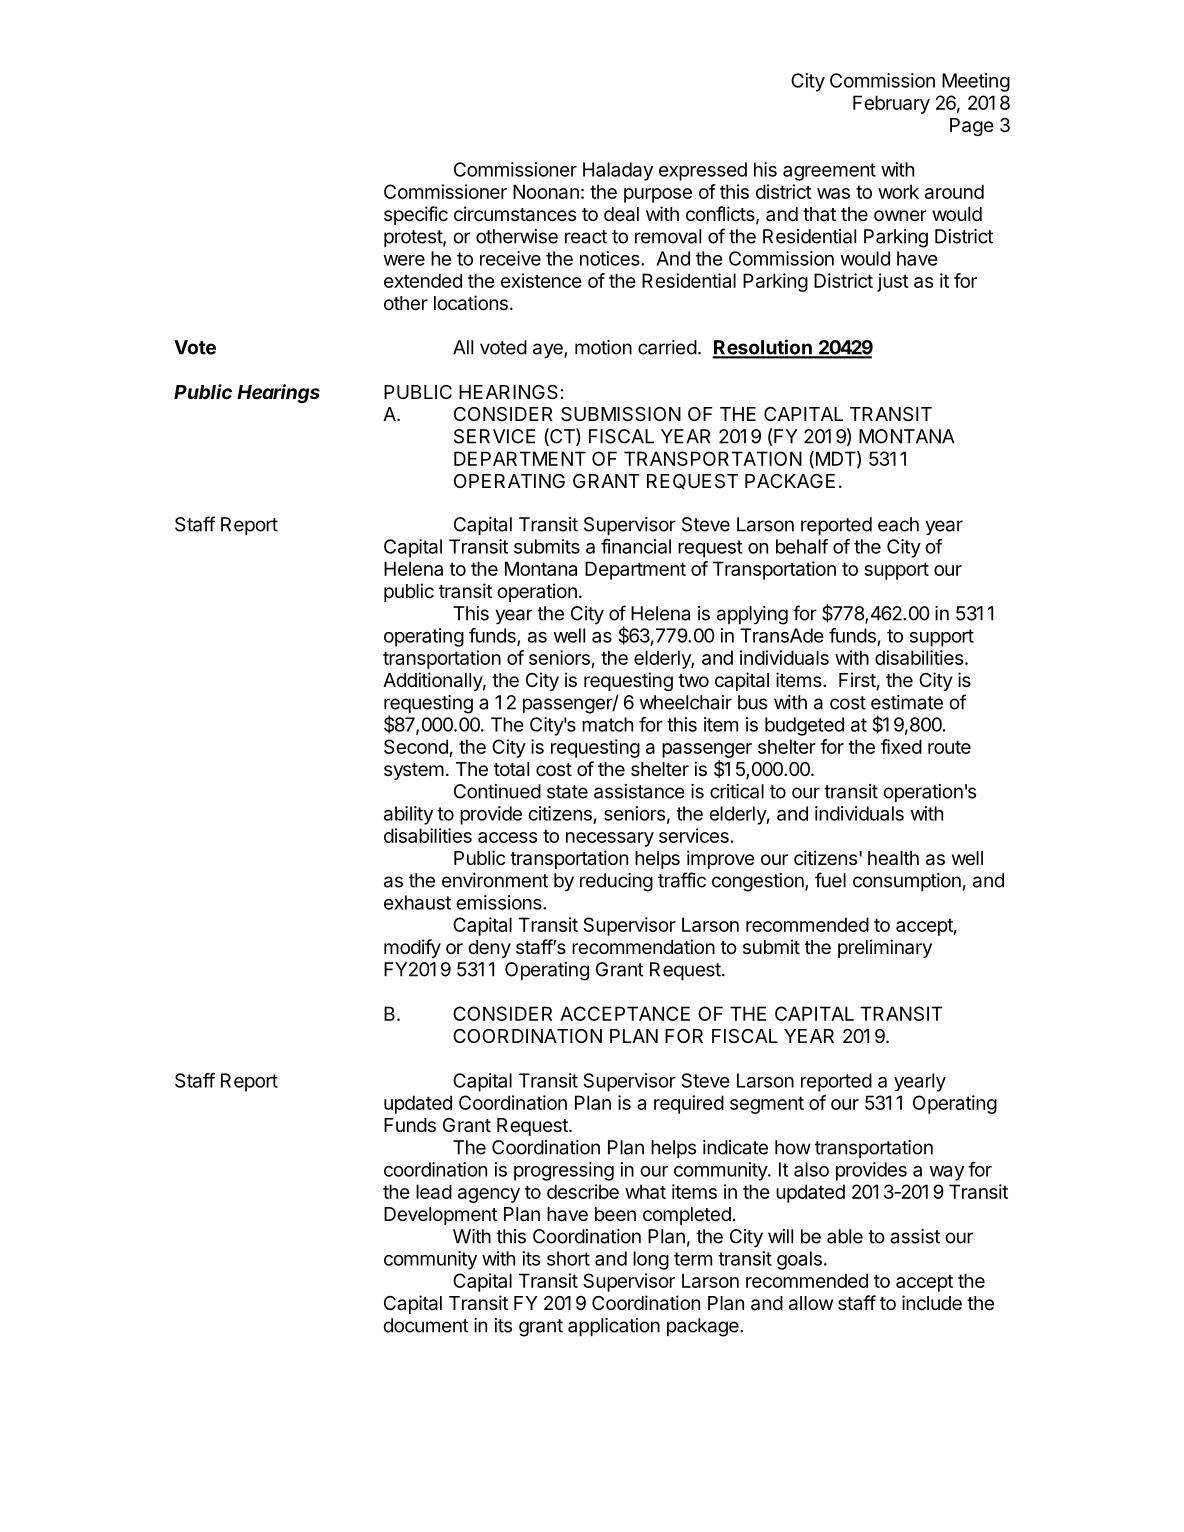 The width and height of the screenshot is (1184, 1532). Describe the element at coordinates (693, 1259) in the screenshot. I see `term` at that location.
